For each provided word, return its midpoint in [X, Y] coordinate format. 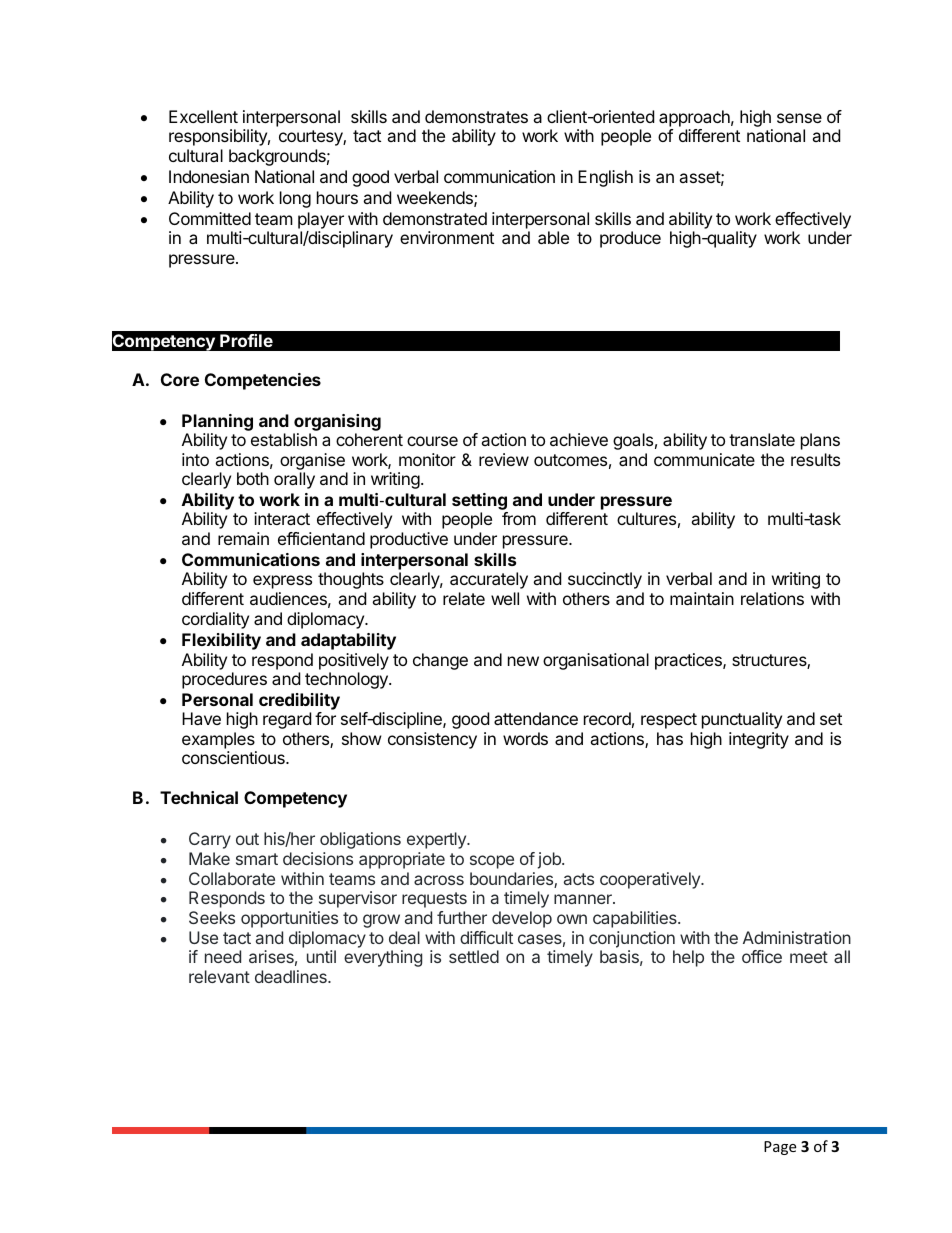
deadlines [292, 976]
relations [772, 598]
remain [243, 538]
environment [447, 237]
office [762, 956]
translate [762, 439]
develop [522, 919]
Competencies [263, 381]
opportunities [289, 919]
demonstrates [476, 116]
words [525, 738]
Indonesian [209, 176]
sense [799, 118]
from [519, 518]
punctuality [742, 720]
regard [287, 720]
